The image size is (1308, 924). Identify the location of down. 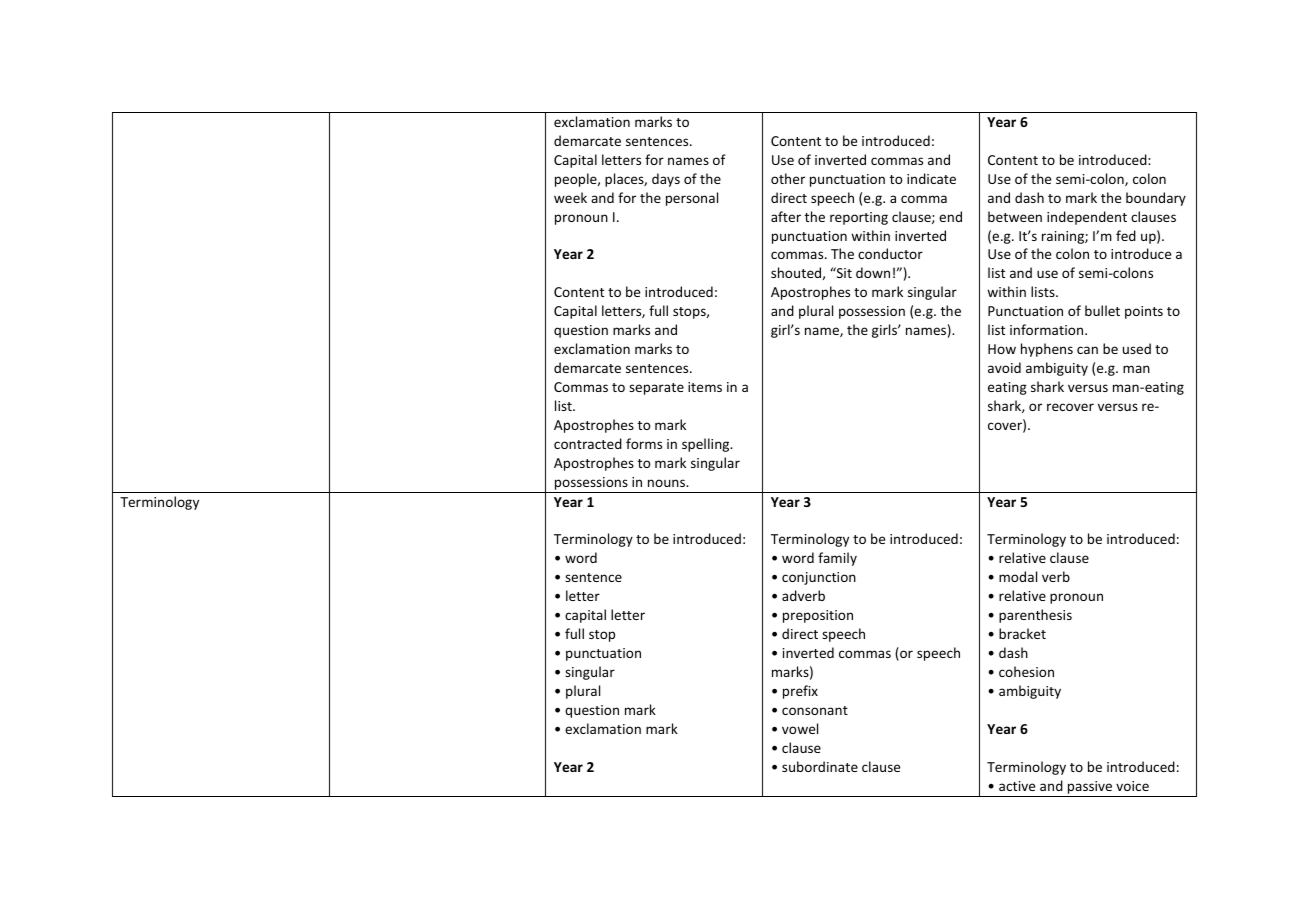
(873, 272).
